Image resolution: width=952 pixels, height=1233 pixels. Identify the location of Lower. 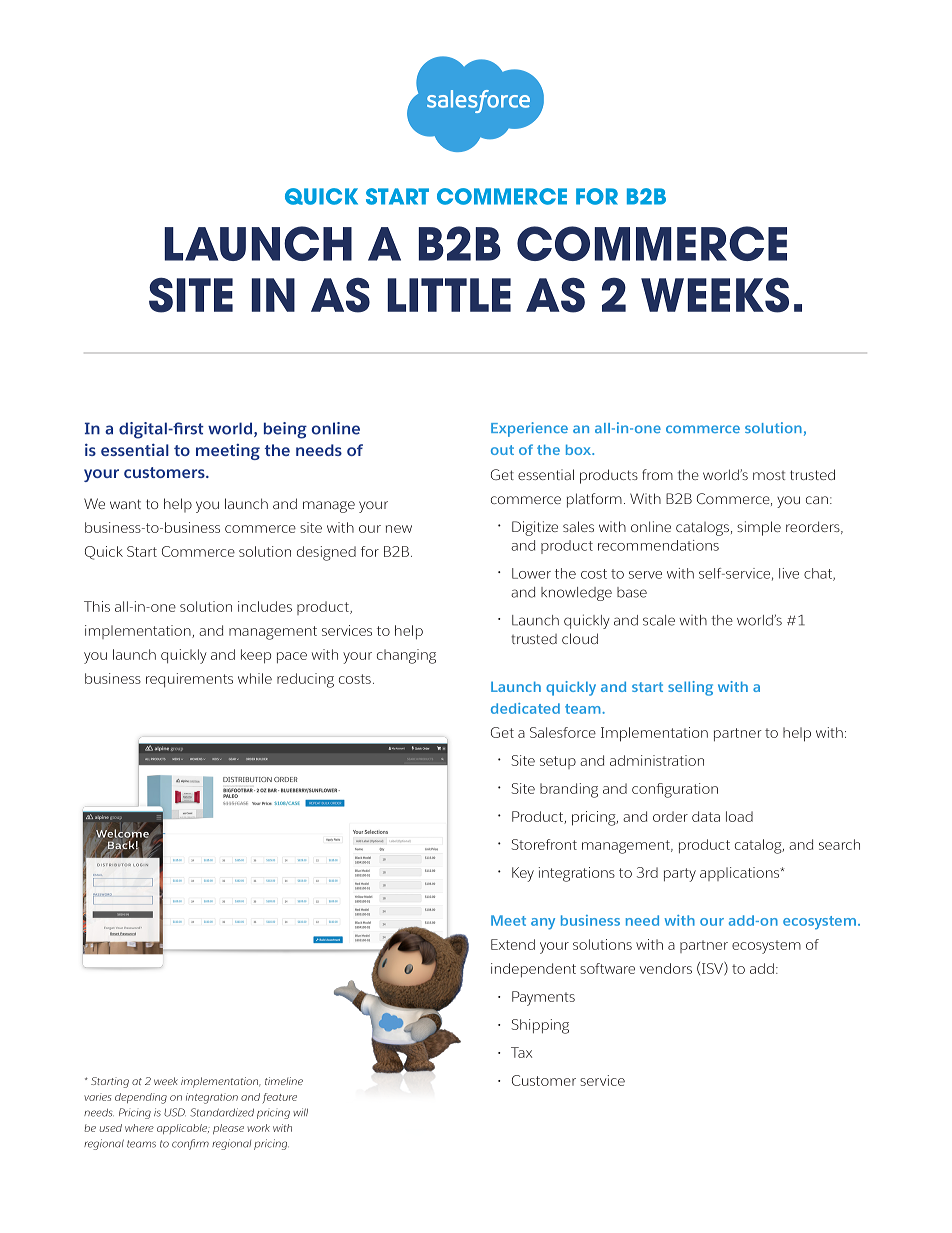
(531, 573).
